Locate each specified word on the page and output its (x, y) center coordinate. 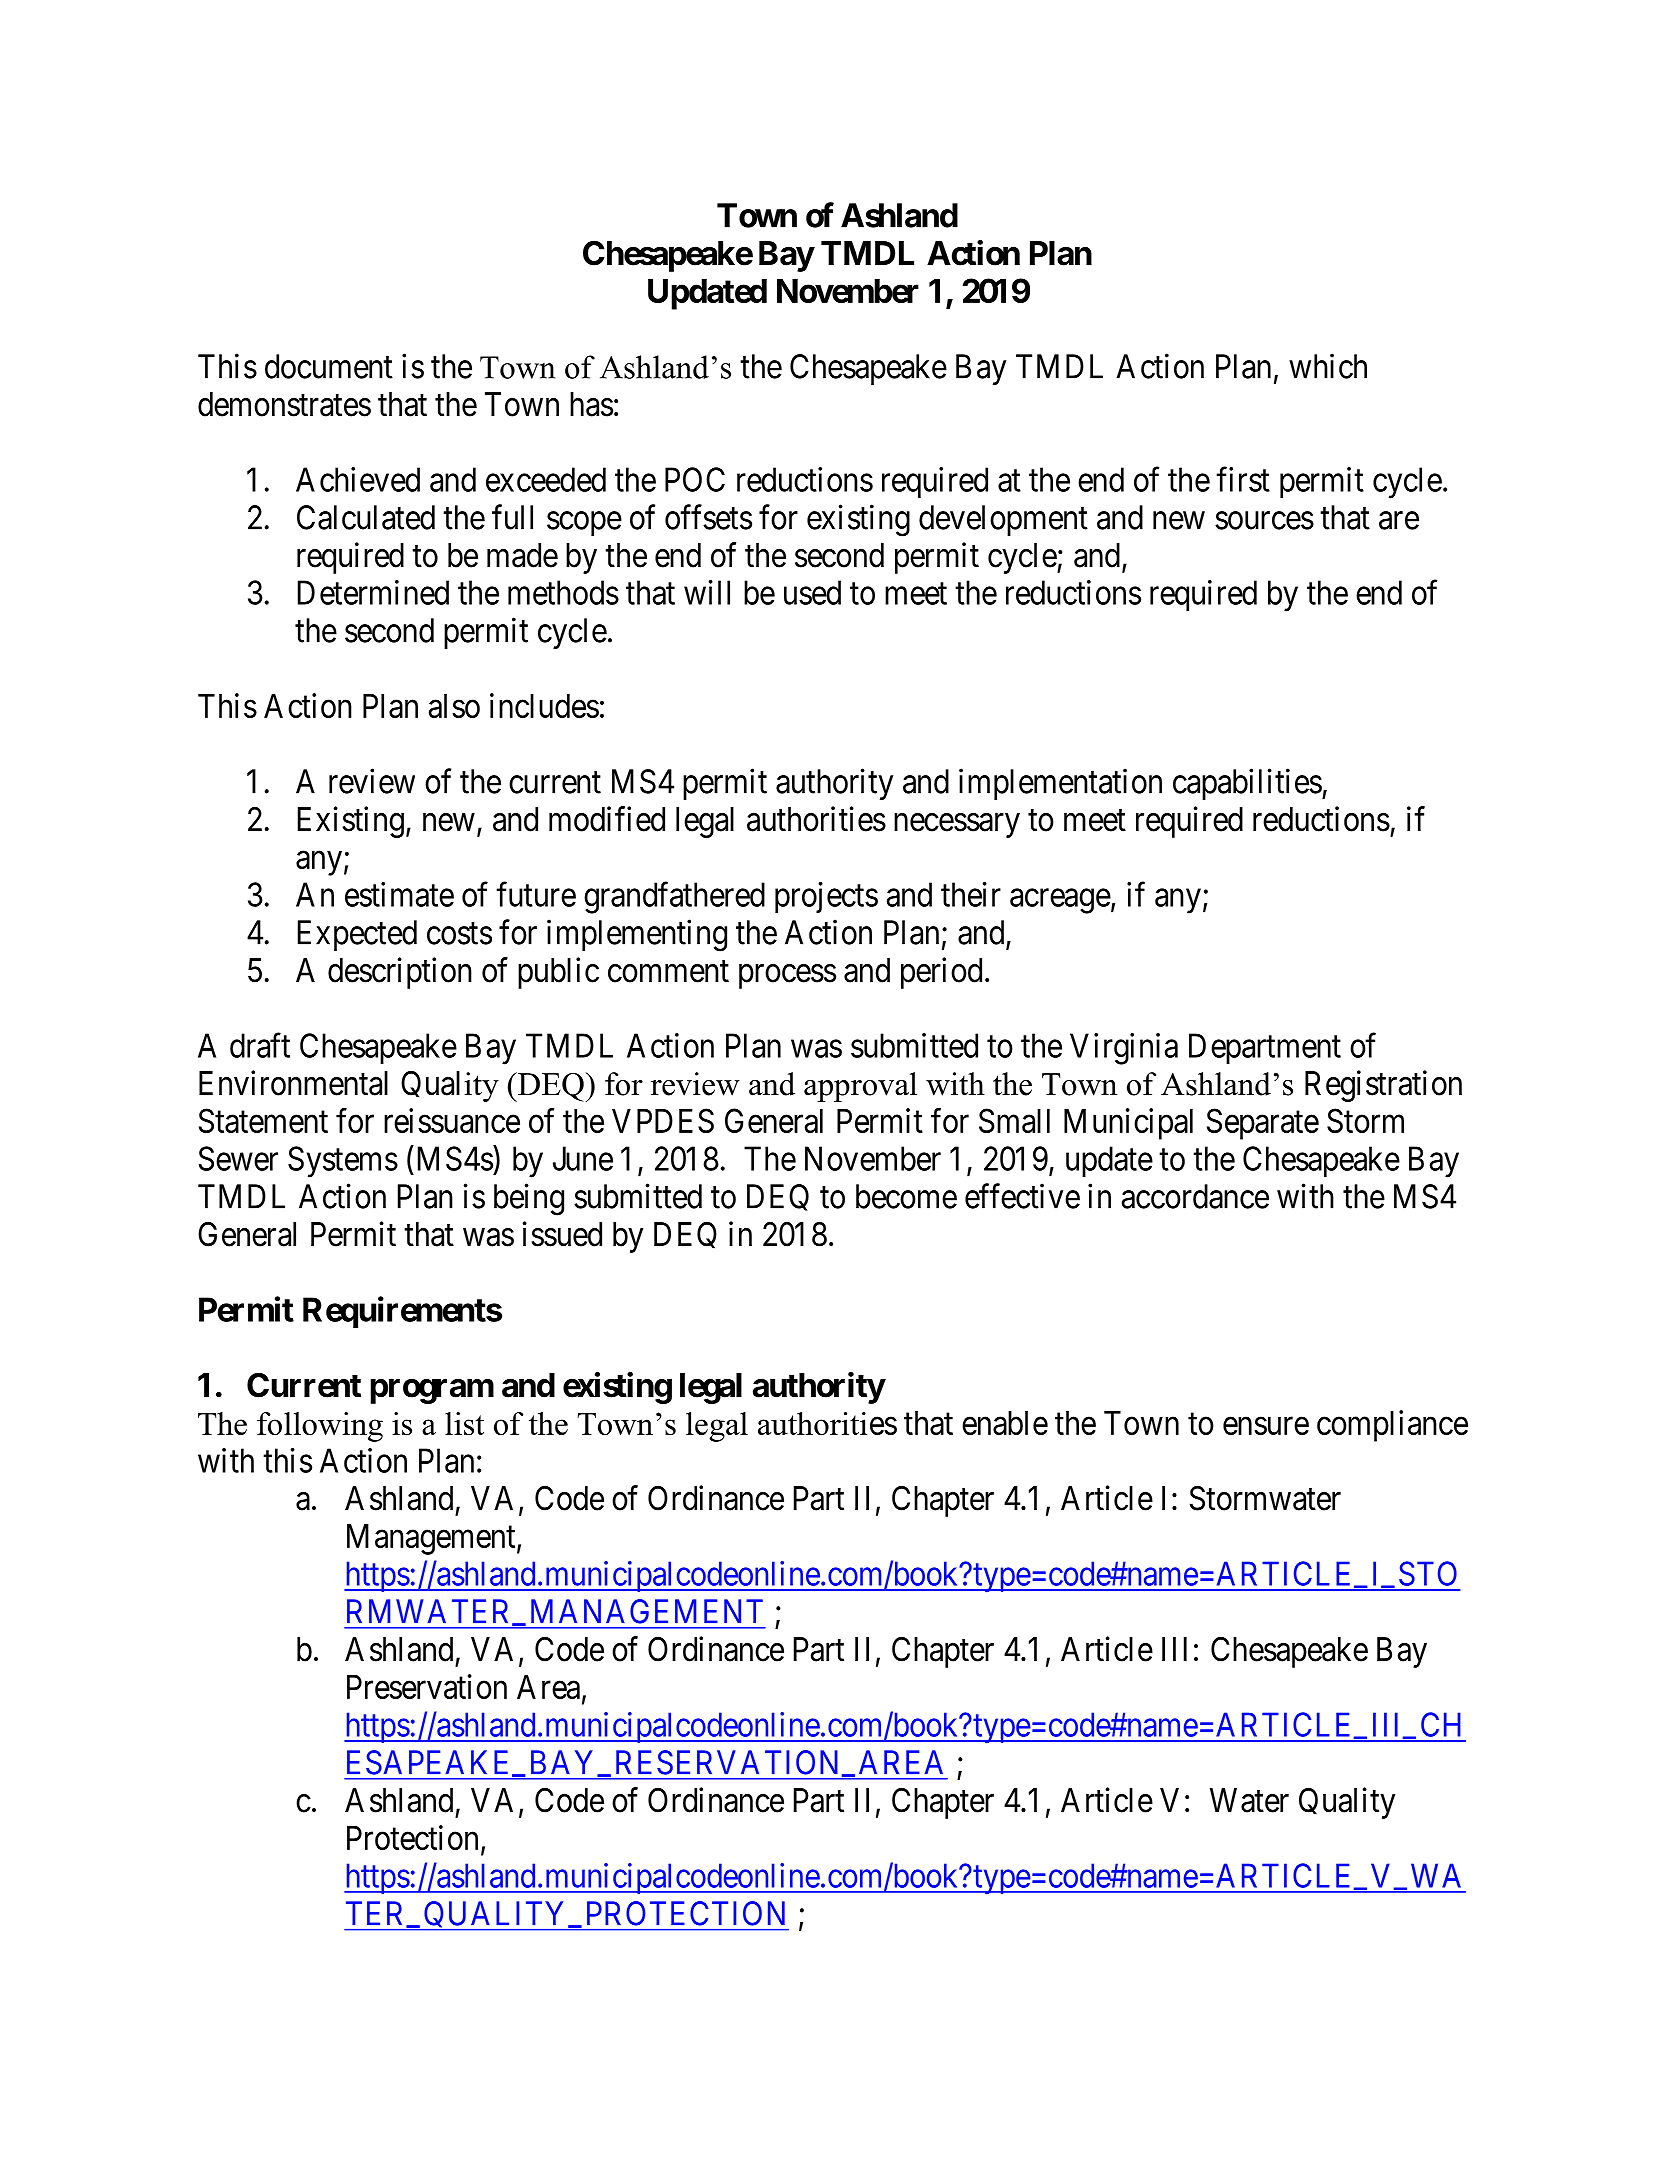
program (432, 1391)
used (812, 592)
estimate (399, 894)
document (329, 366)
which (1328, 366)
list (464, 1423)
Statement (263, 1120)
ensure (1266, 1426)
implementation (1060, 784)
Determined (373, 592)
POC (695, 479)
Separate (1263, 1124)
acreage (1060, 901)
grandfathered (674, 898)
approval (860, 1087)
